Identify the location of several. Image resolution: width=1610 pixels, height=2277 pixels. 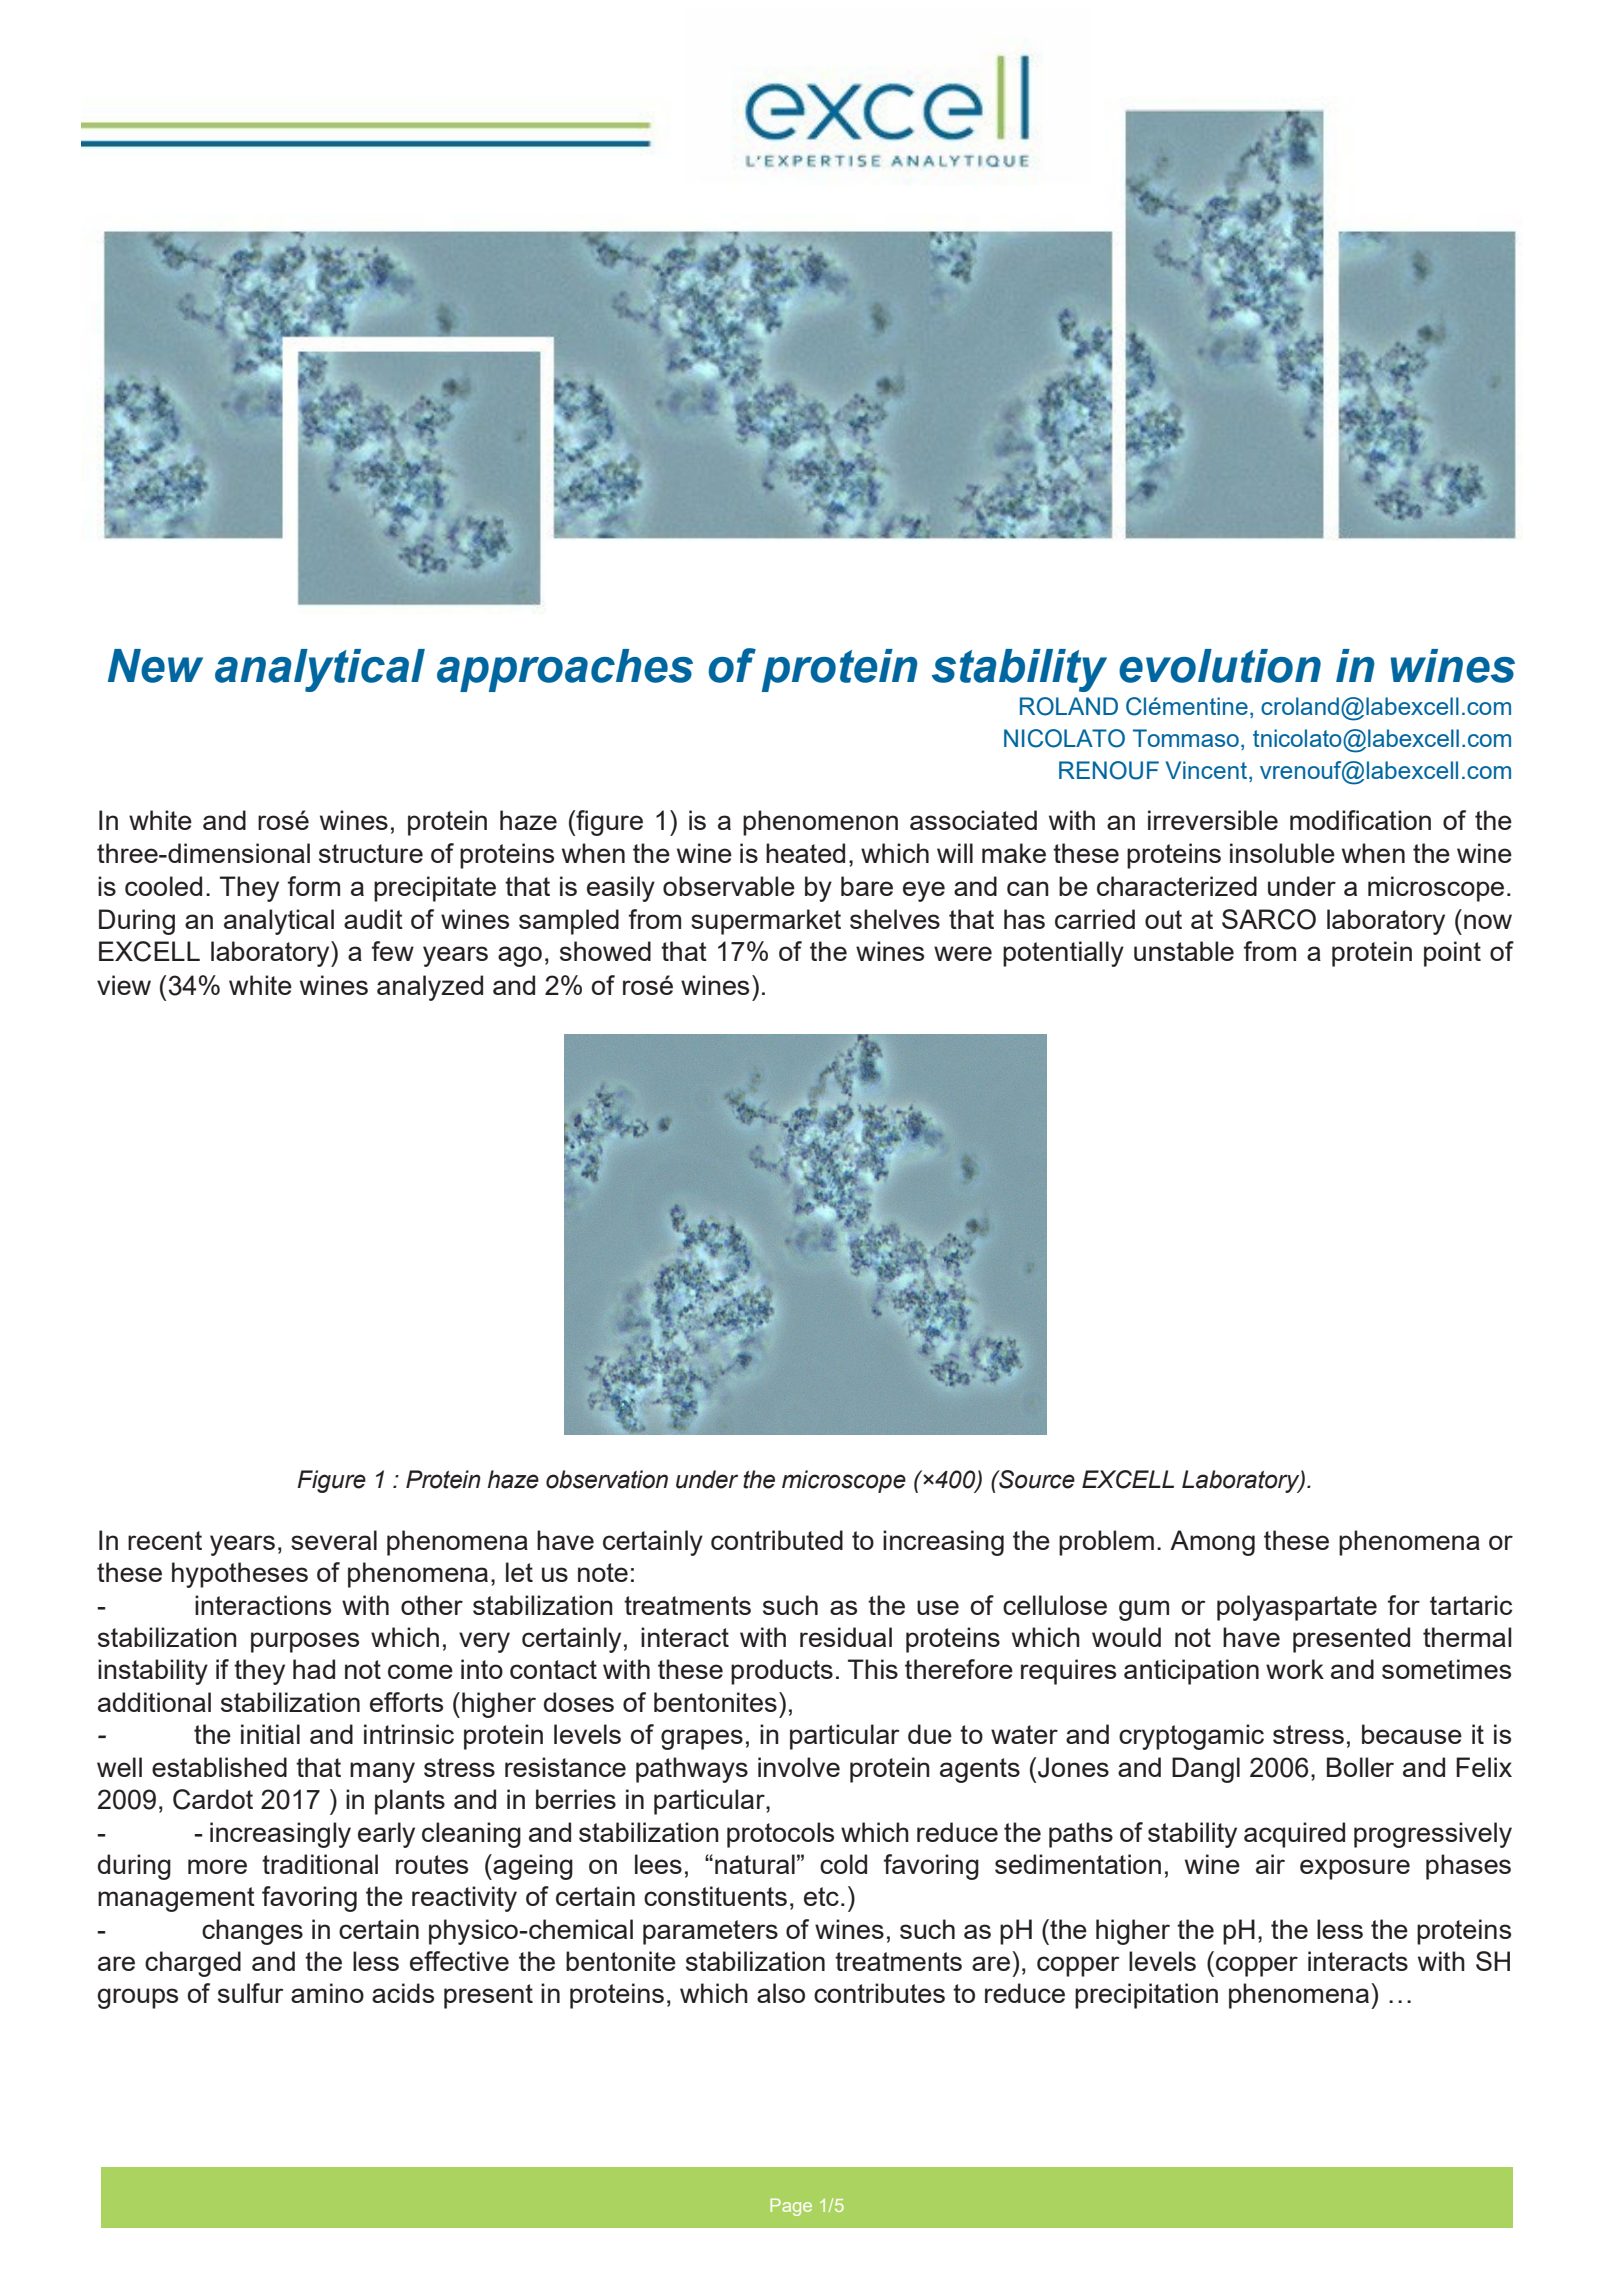
(334, 1540).
